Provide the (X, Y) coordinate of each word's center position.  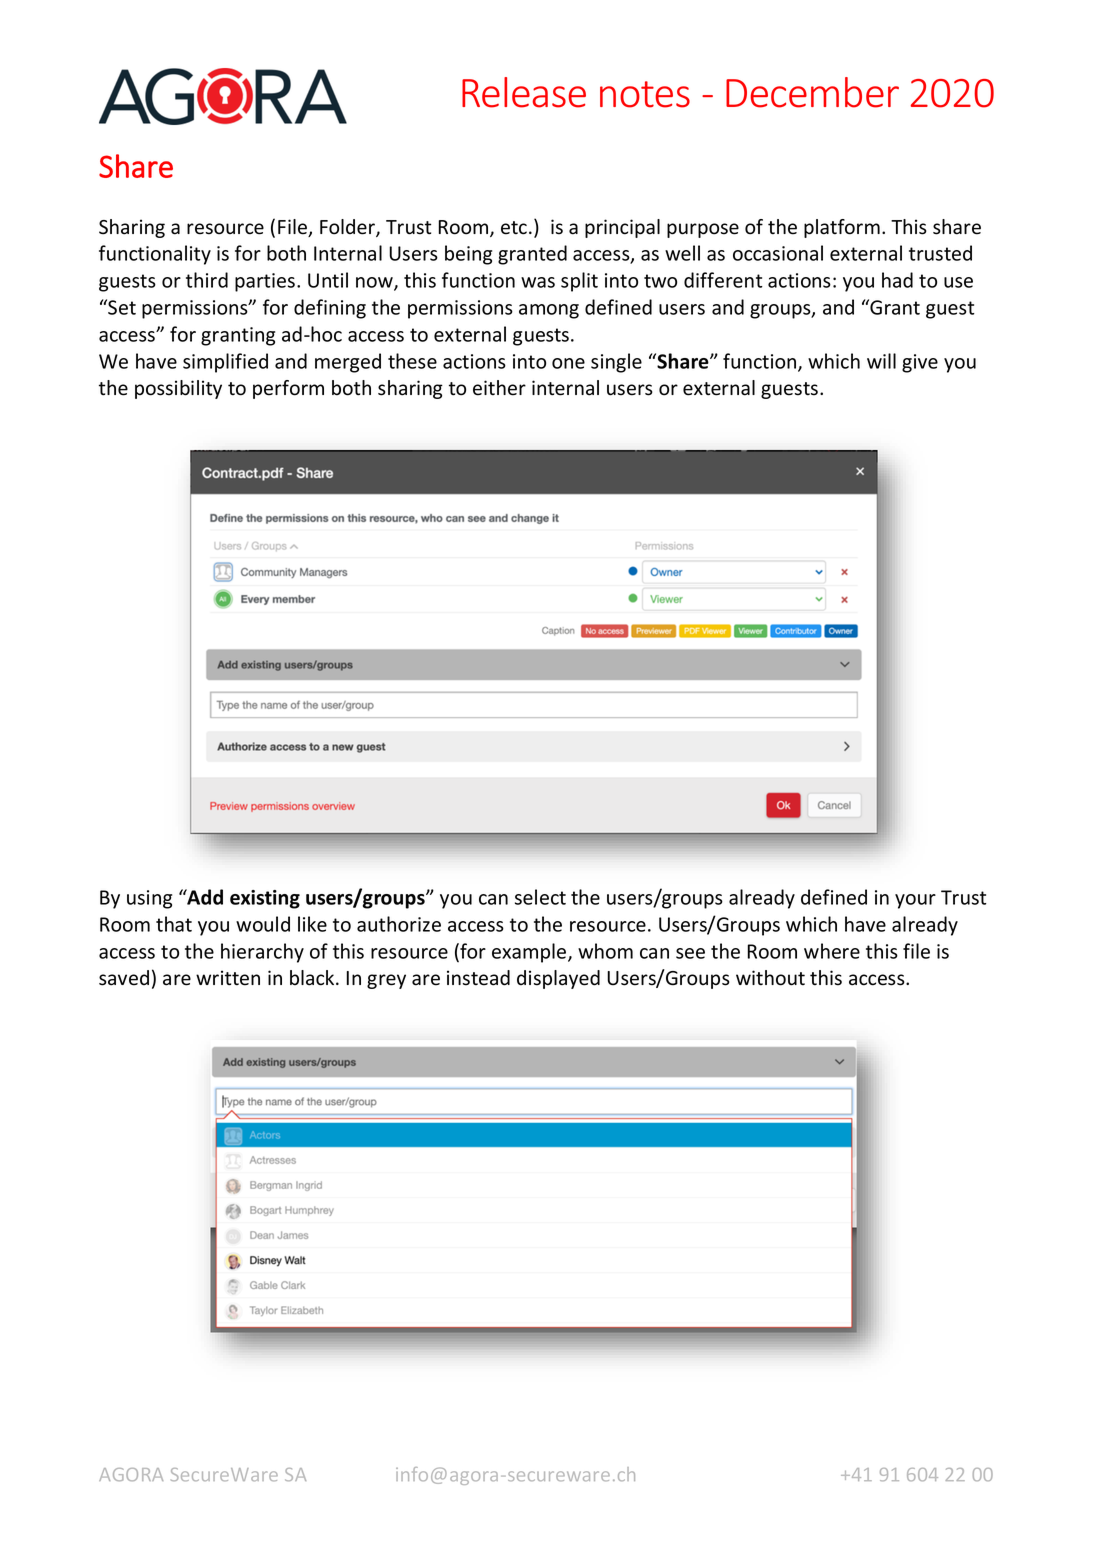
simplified (225, 363)
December (812, 92)
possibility (178, 389)
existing (265, 899)
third (207, 280)
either (499, 388)
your (915, 901)
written (228, 978)
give (920, 363)
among (549, 311)
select (540, 897)
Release (524, 92)
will (881, 361)
